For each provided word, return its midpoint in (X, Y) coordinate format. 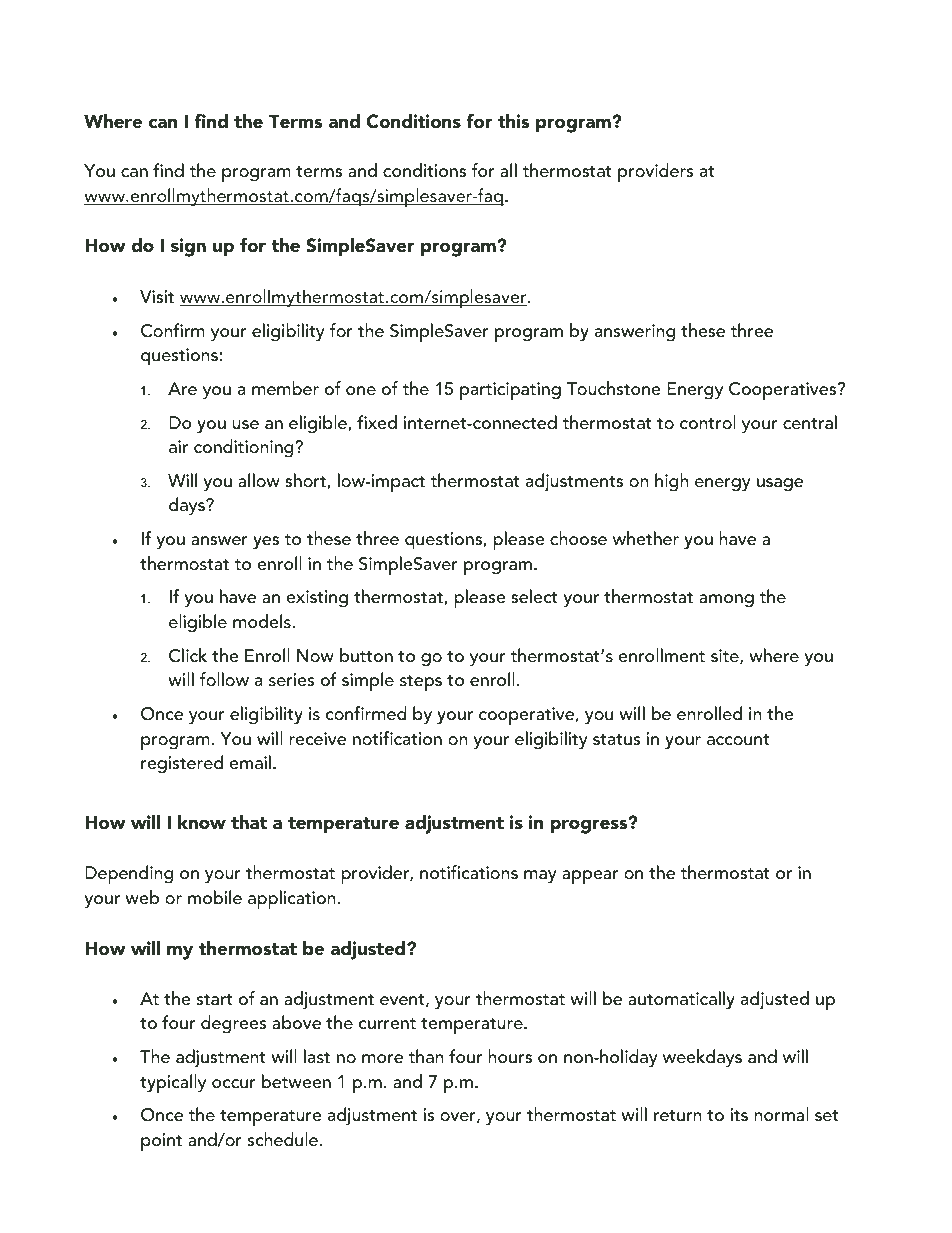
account (738, 740)
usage (780, 485)
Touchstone (613, 388)
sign (188, 247)
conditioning (245, 448)
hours (510, 1056)
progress (590, 826)
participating (510, 391)
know (202, 822)
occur (234, 1084)
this (513, 121)
